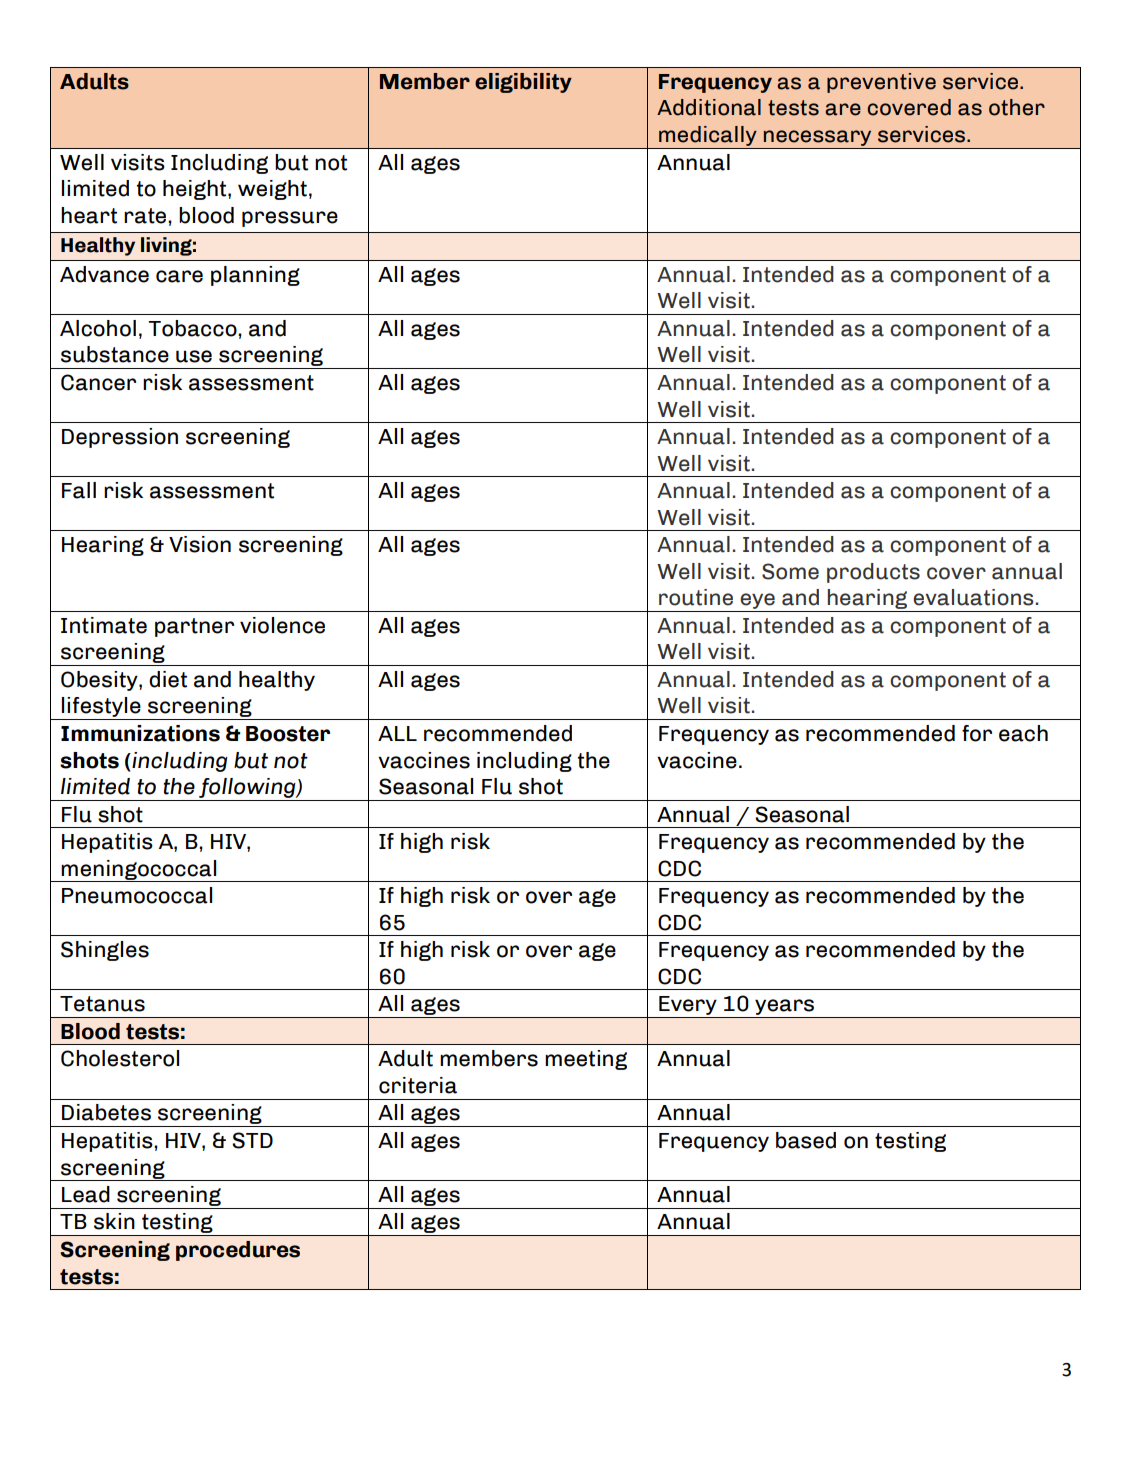 Image resolution: width=1139 pixels, height=1474 pixels. What do you see at coordinates (418, 1085) in the screenshot?
I see `criteria` at bounding box center [418, 1085].
